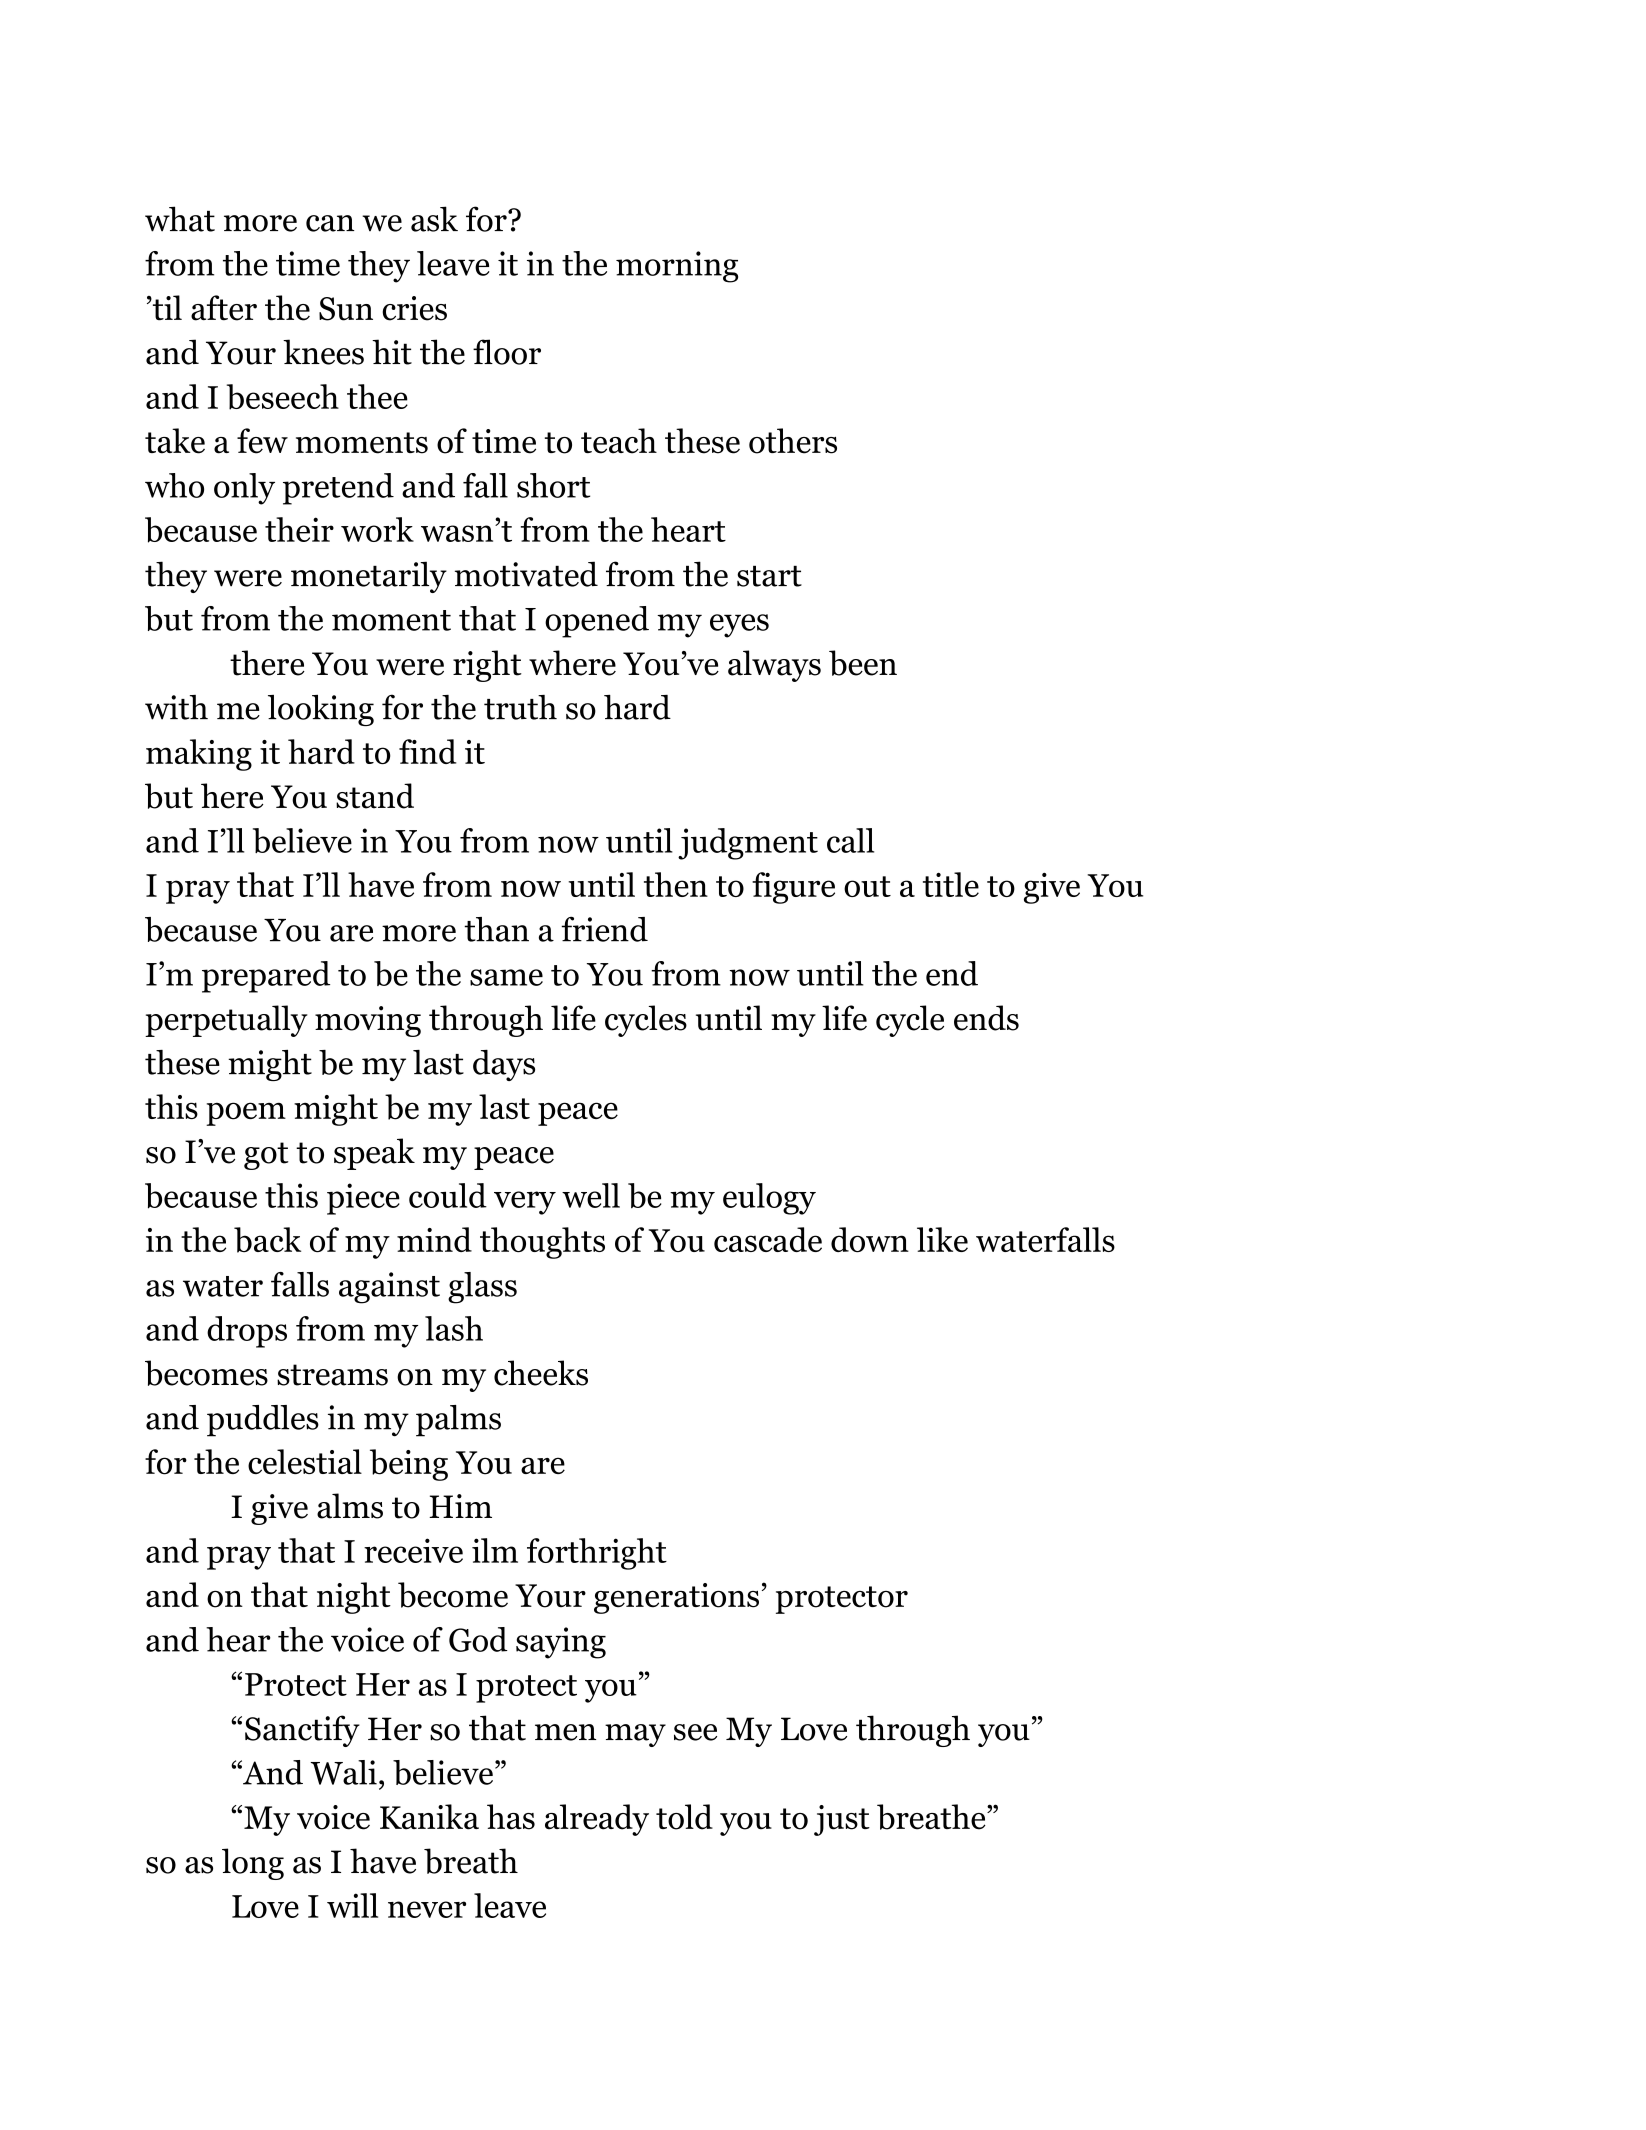 This page has height=2130, width=1646. Describe the element at coordinates (863, 663) in the page. I see `been` at that location.
